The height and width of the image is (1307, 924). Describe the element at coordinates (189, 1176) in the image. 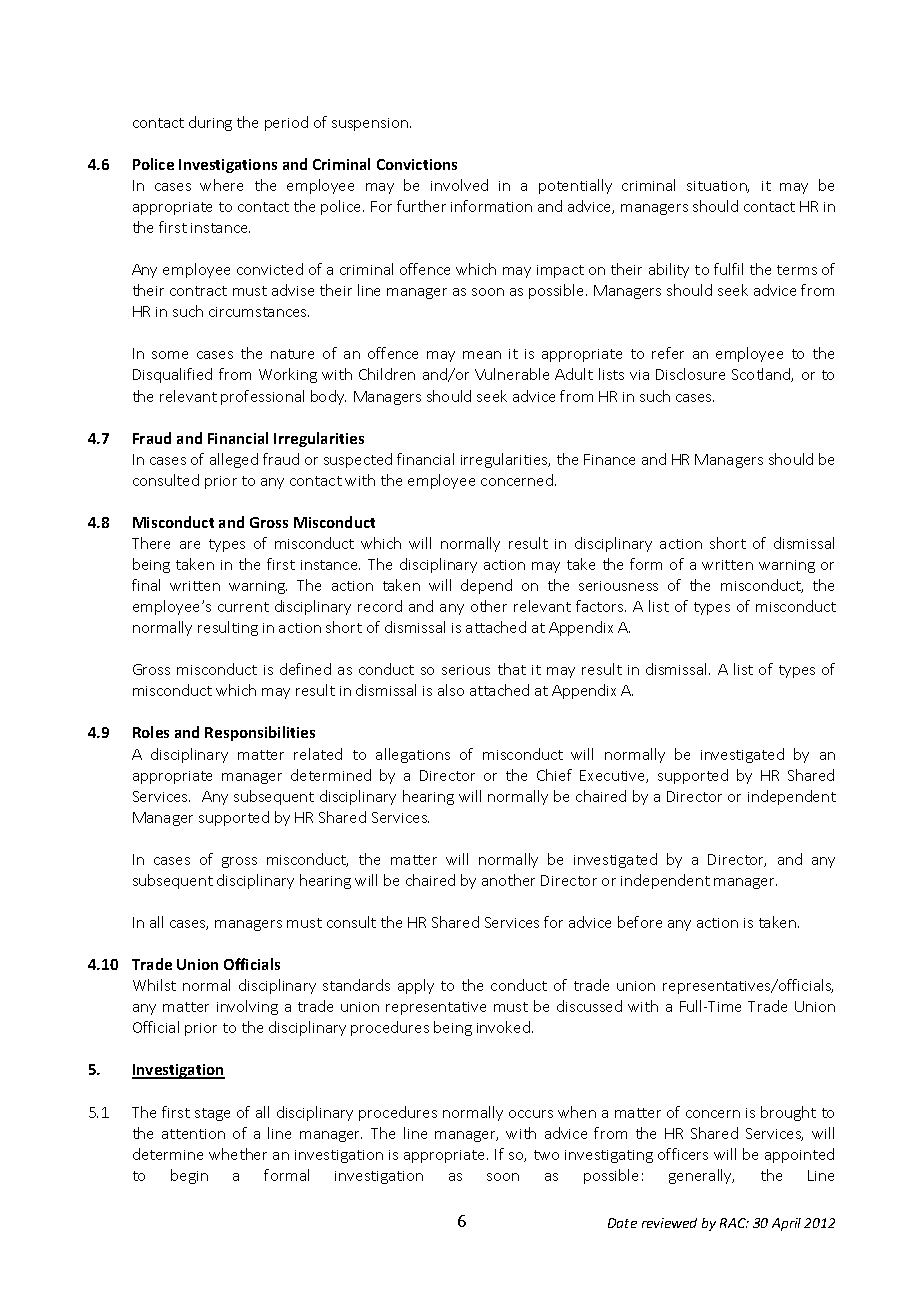

I see `begin` at that location.
